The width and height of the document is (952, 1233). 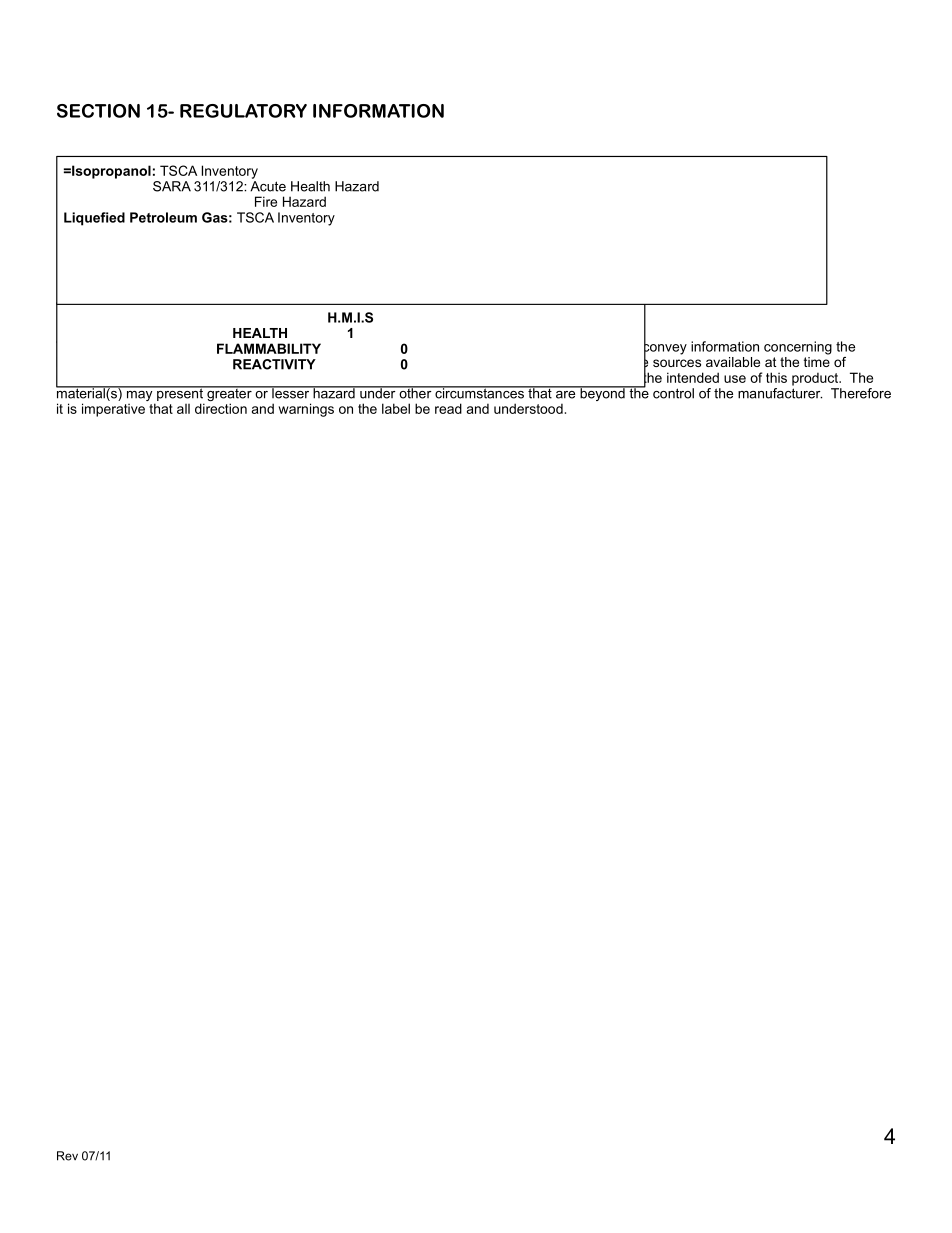 What do you see at coordinates (67, 1156) in the document?
I see `Rev` at bounding box center [67, 1156].
